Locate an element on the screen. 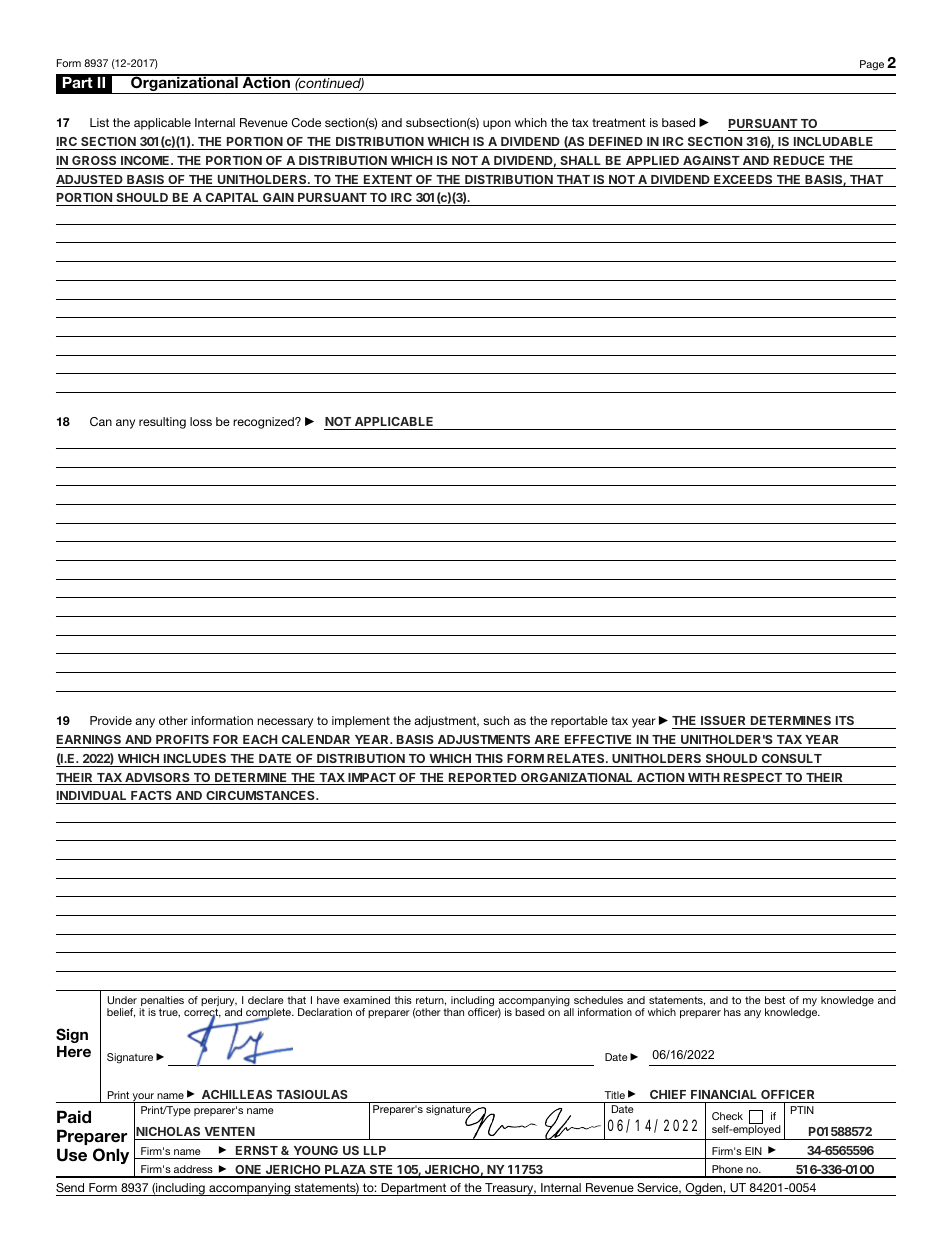 The image size is (952, 1233). upon is located at coordinates (497, 125).
